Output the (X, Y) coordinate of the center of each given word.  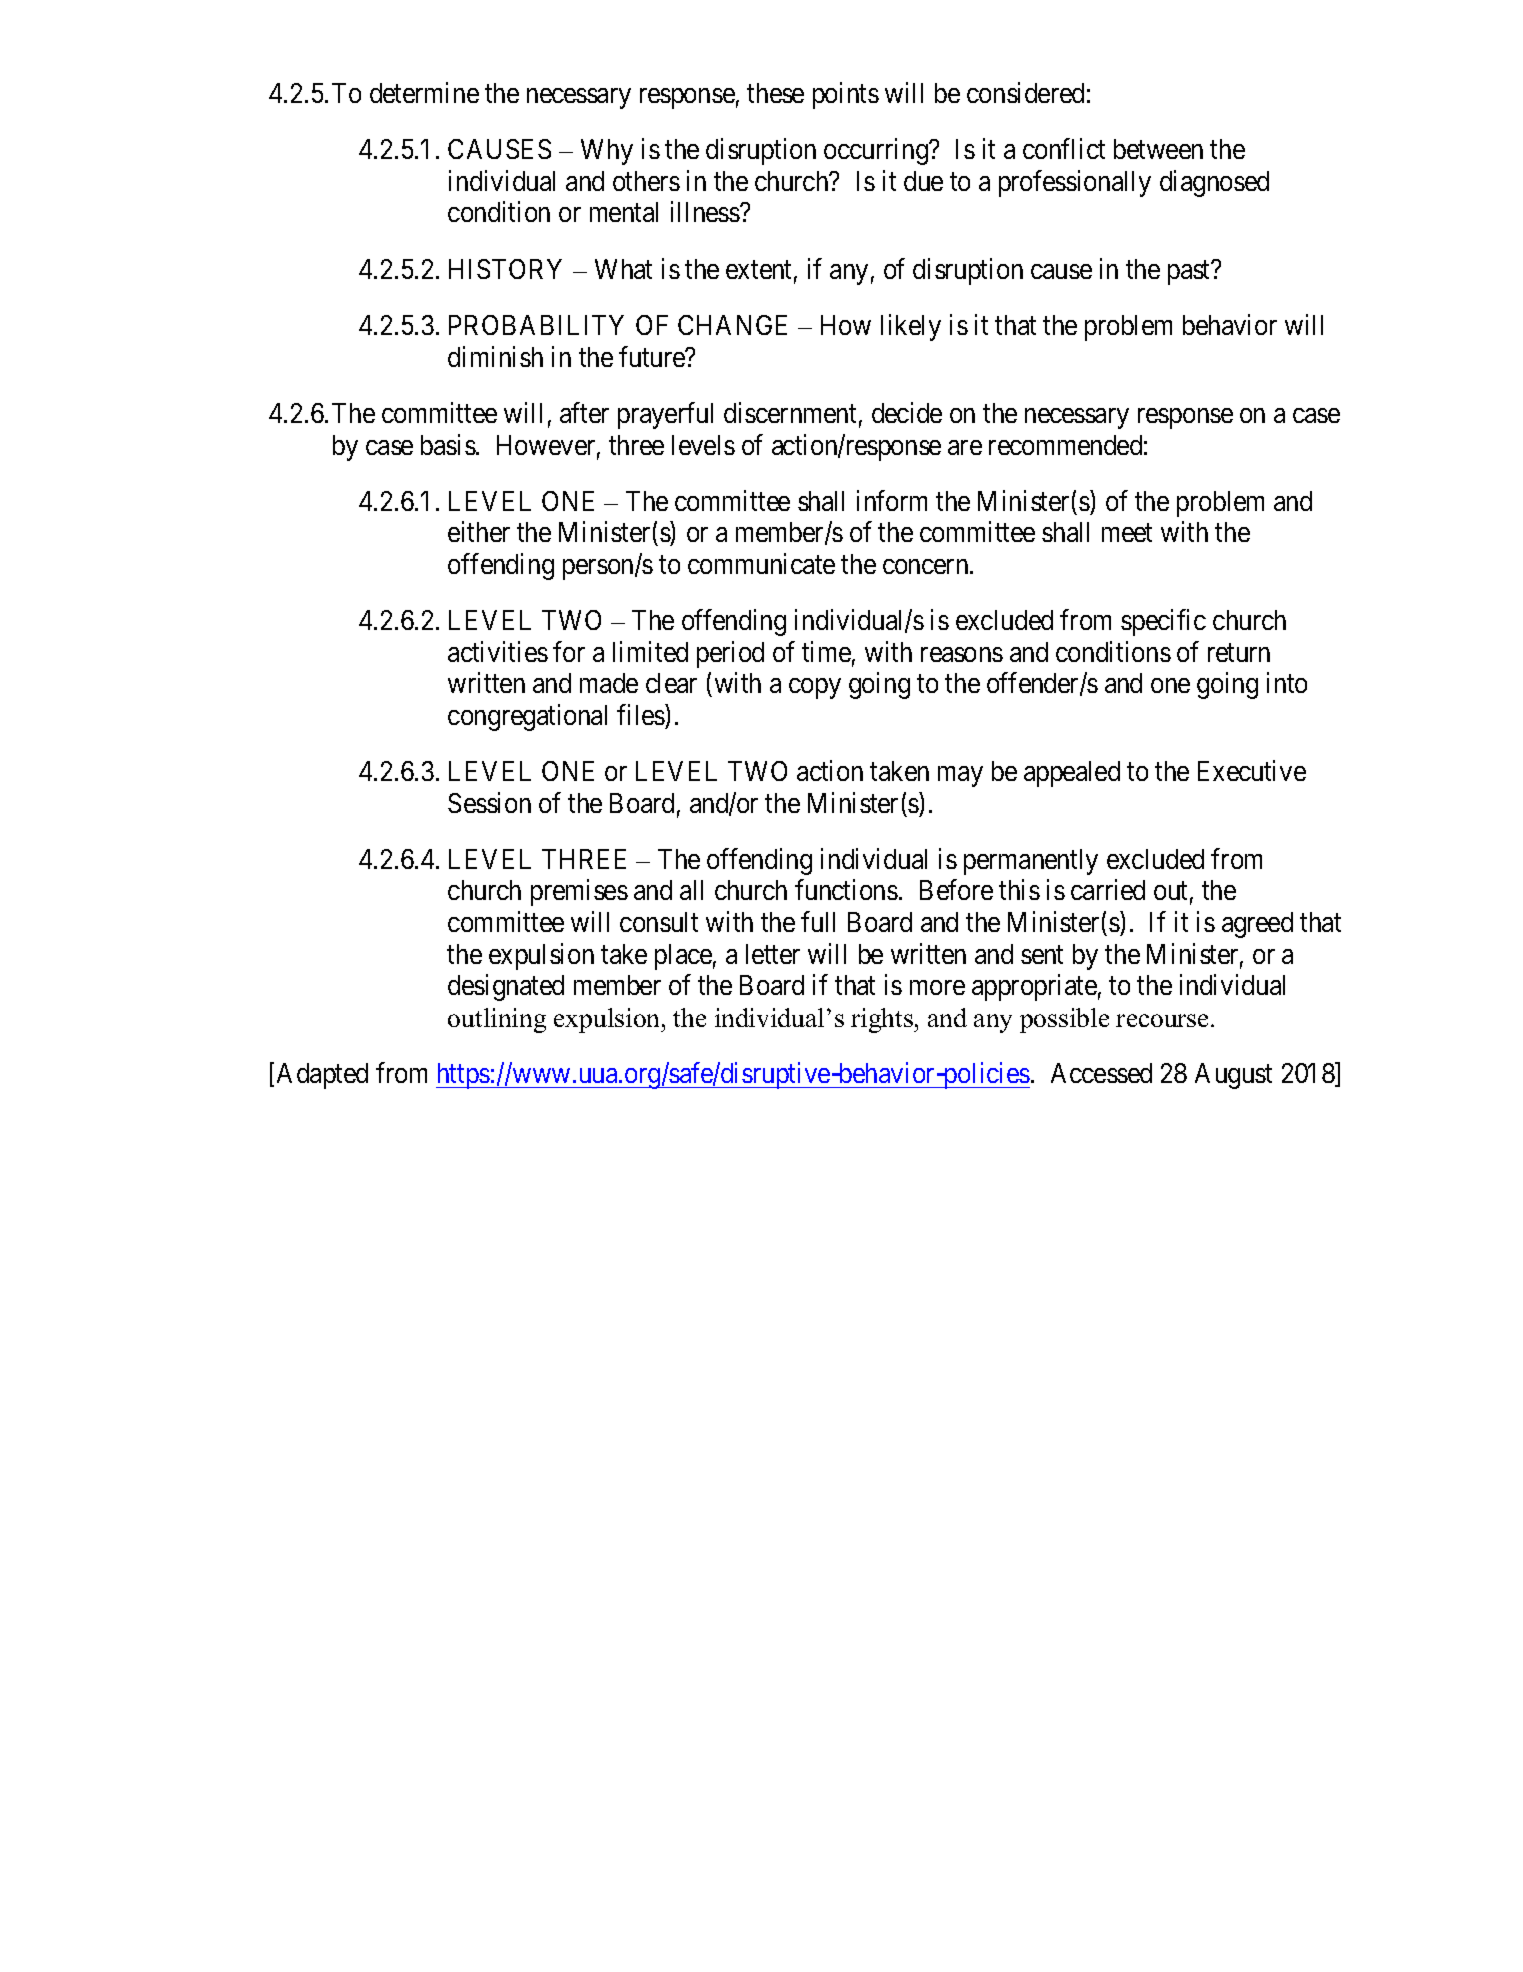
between (1158, 149)
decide (907, 412)
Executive (1252, 770)
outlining (497, 1020)
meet (1127, 533)
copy (815, 688)
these (775, 93)
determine (424, 92)
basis (448, 444)
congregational (527, 717)
